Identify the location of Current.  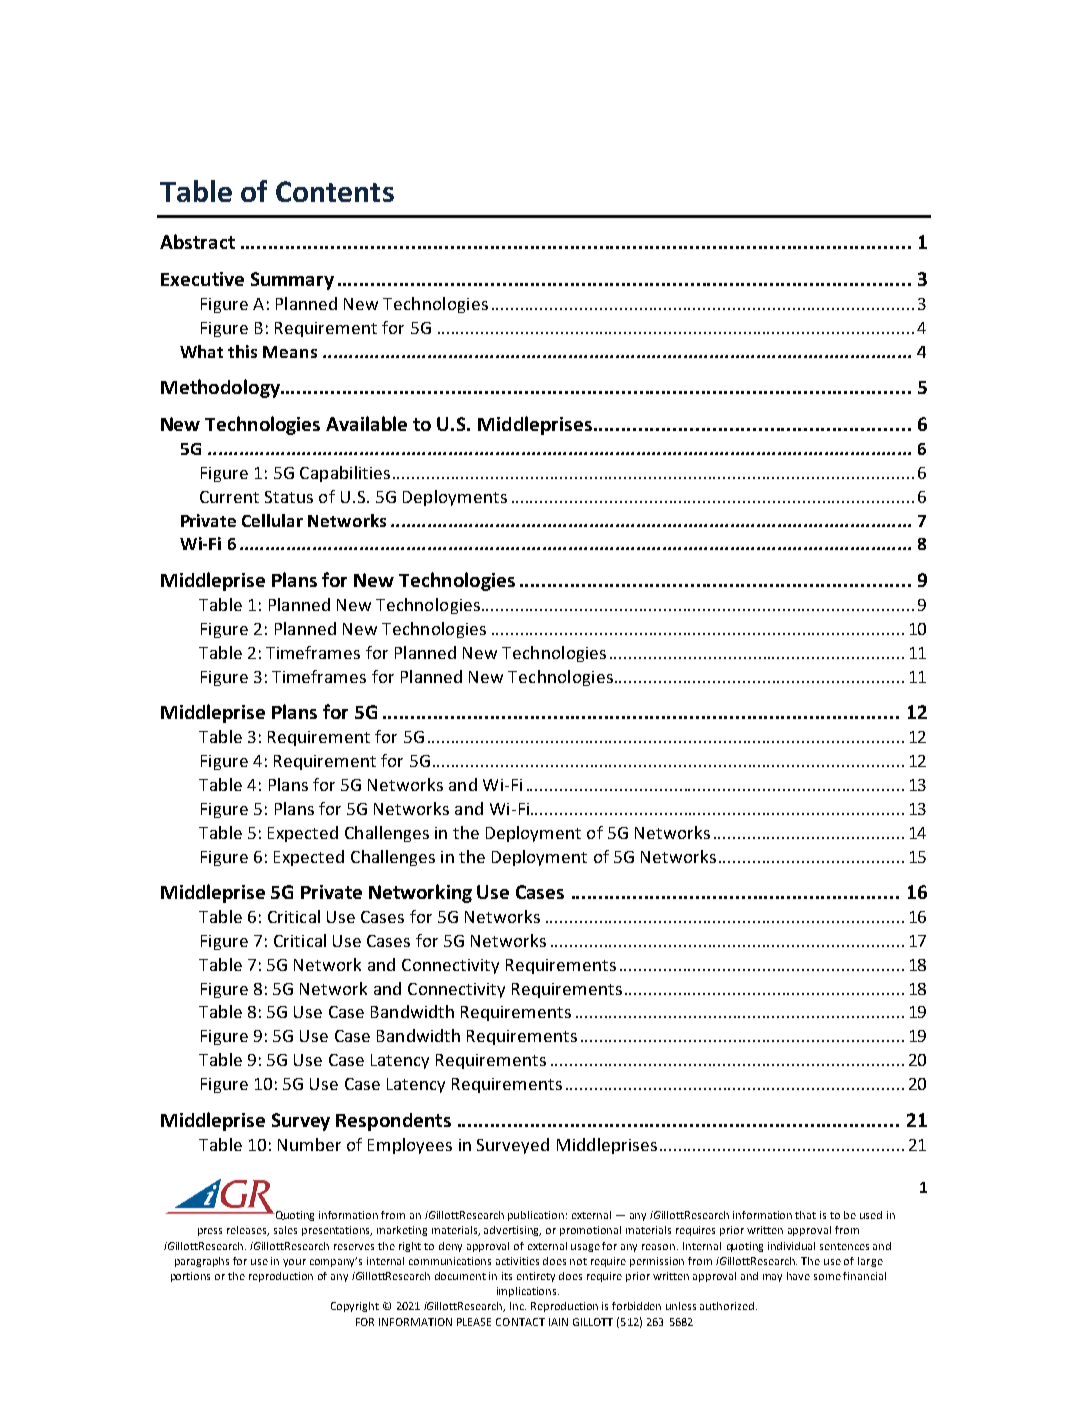
(229, 497).
